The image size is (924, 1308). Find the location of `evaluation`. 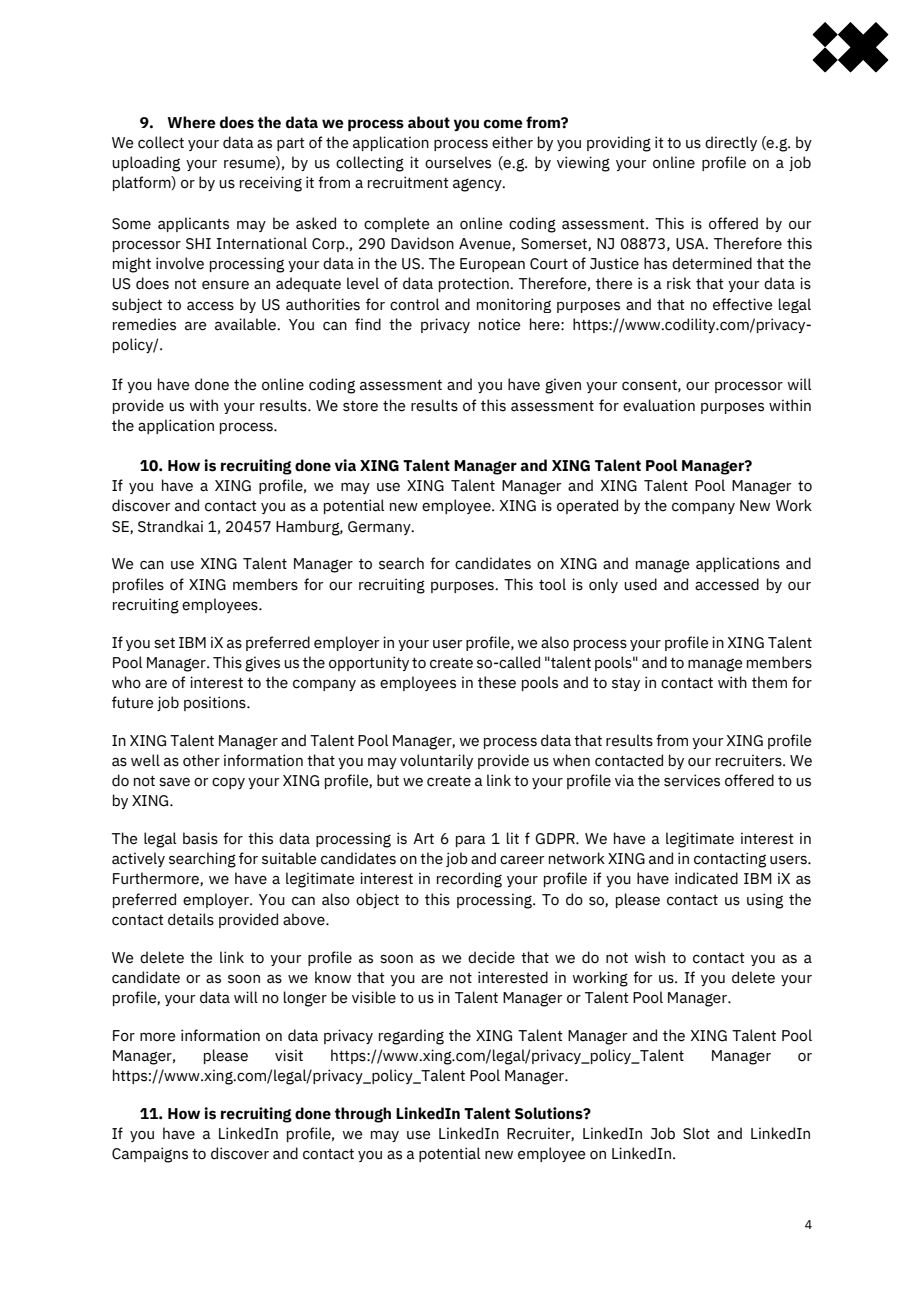

evaluation is located at coordinates (659, 405).
